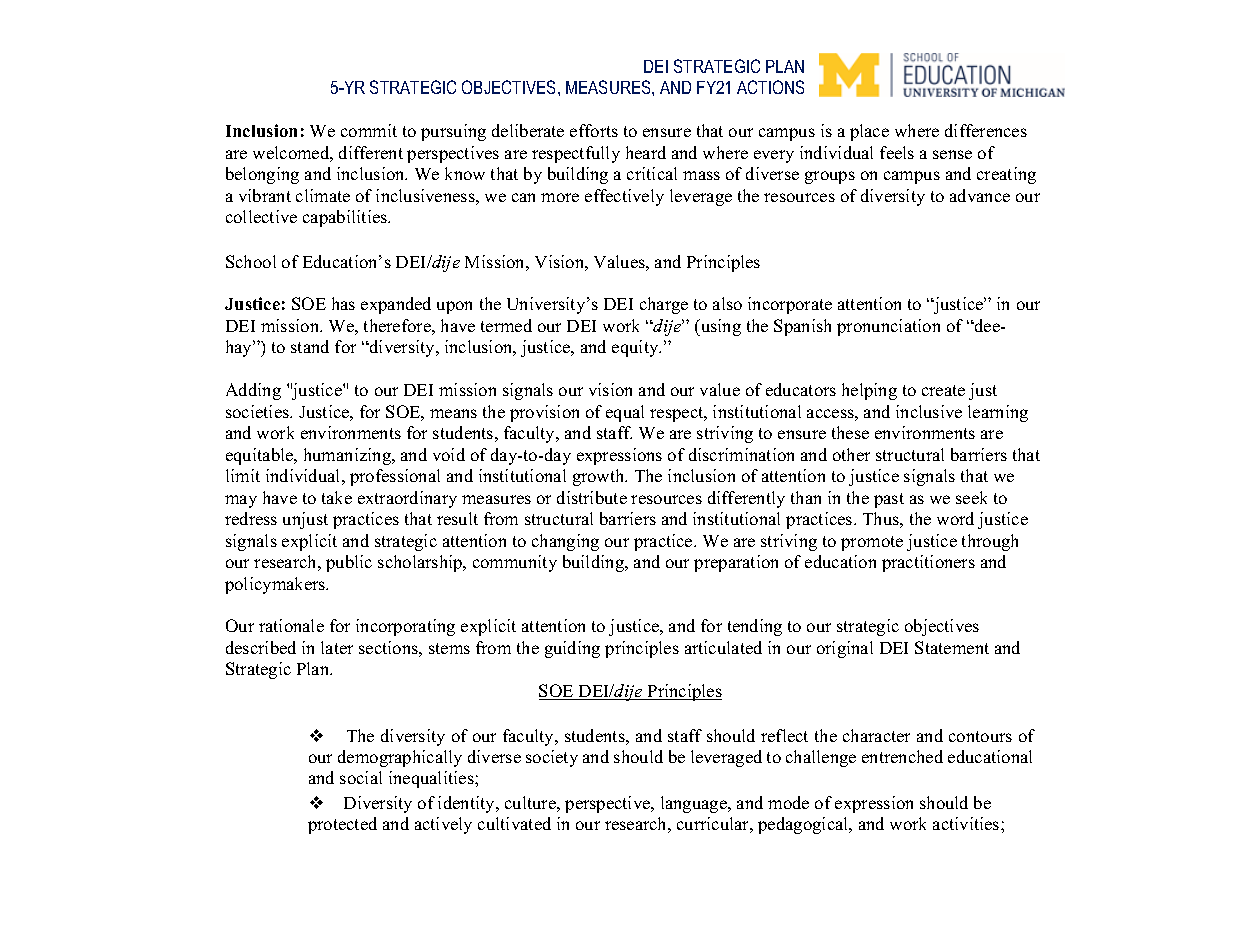 This document has width=1233, height=952. What do you see at coordinates (967, 823) in the document?
I see `activities` at bounding box center [967, 823].
